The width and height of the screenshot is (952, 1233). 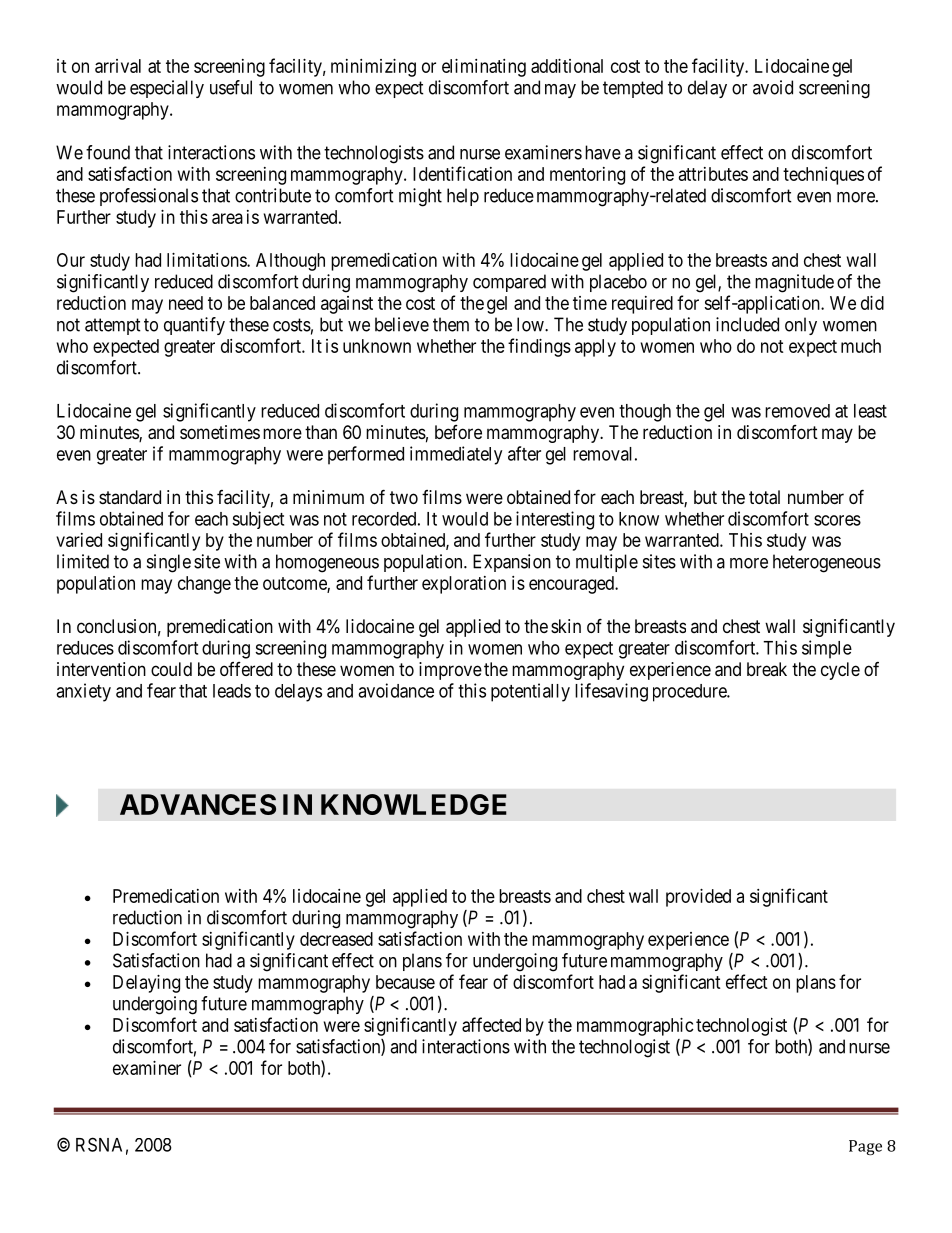 What do you see at coordinates (865, 1147) in the screenshot?
I see `Page` at bounding box center [865, 1147].
